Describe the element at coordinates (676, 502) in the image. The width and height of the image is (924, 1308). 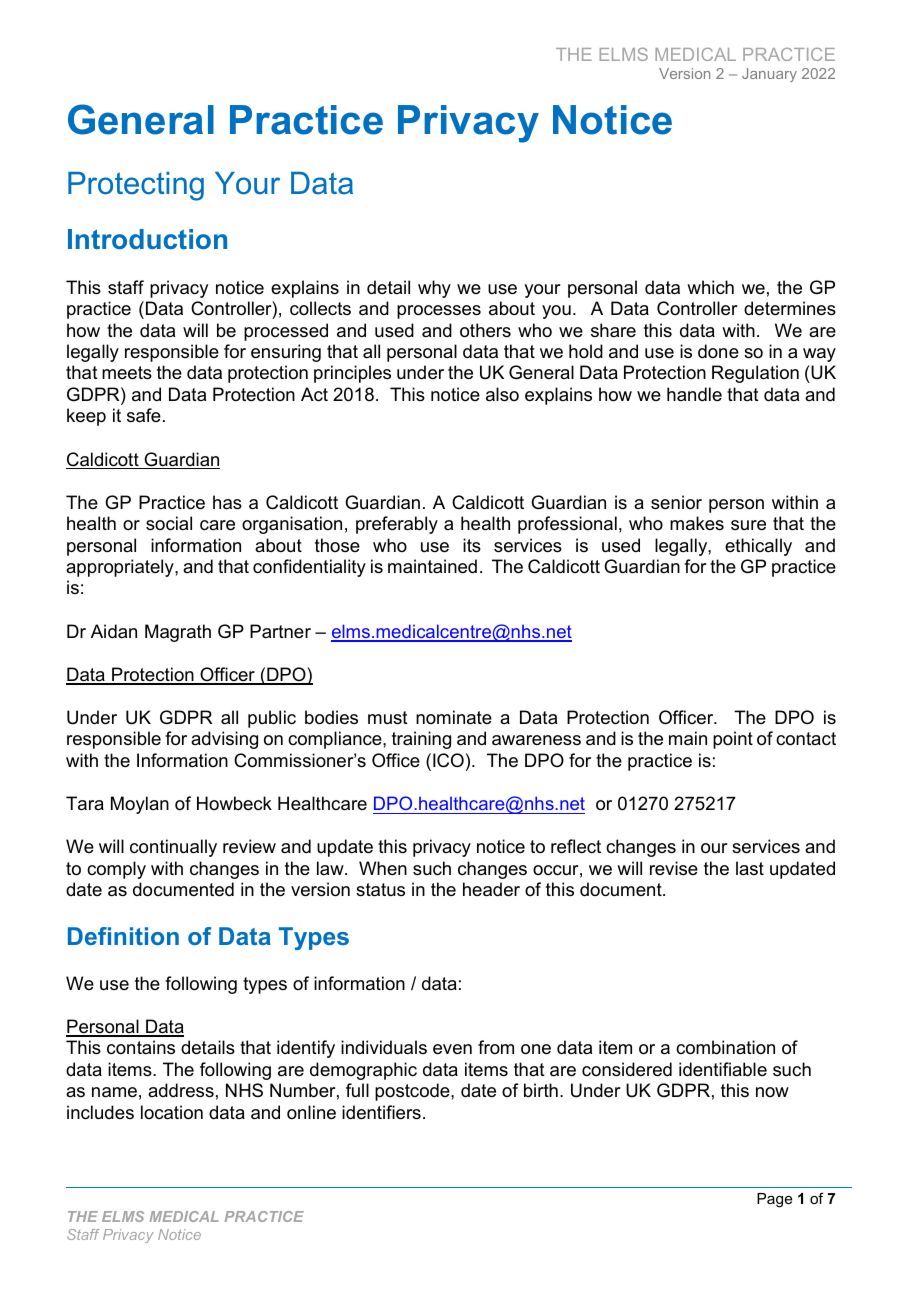
I see `senior` at that location.
